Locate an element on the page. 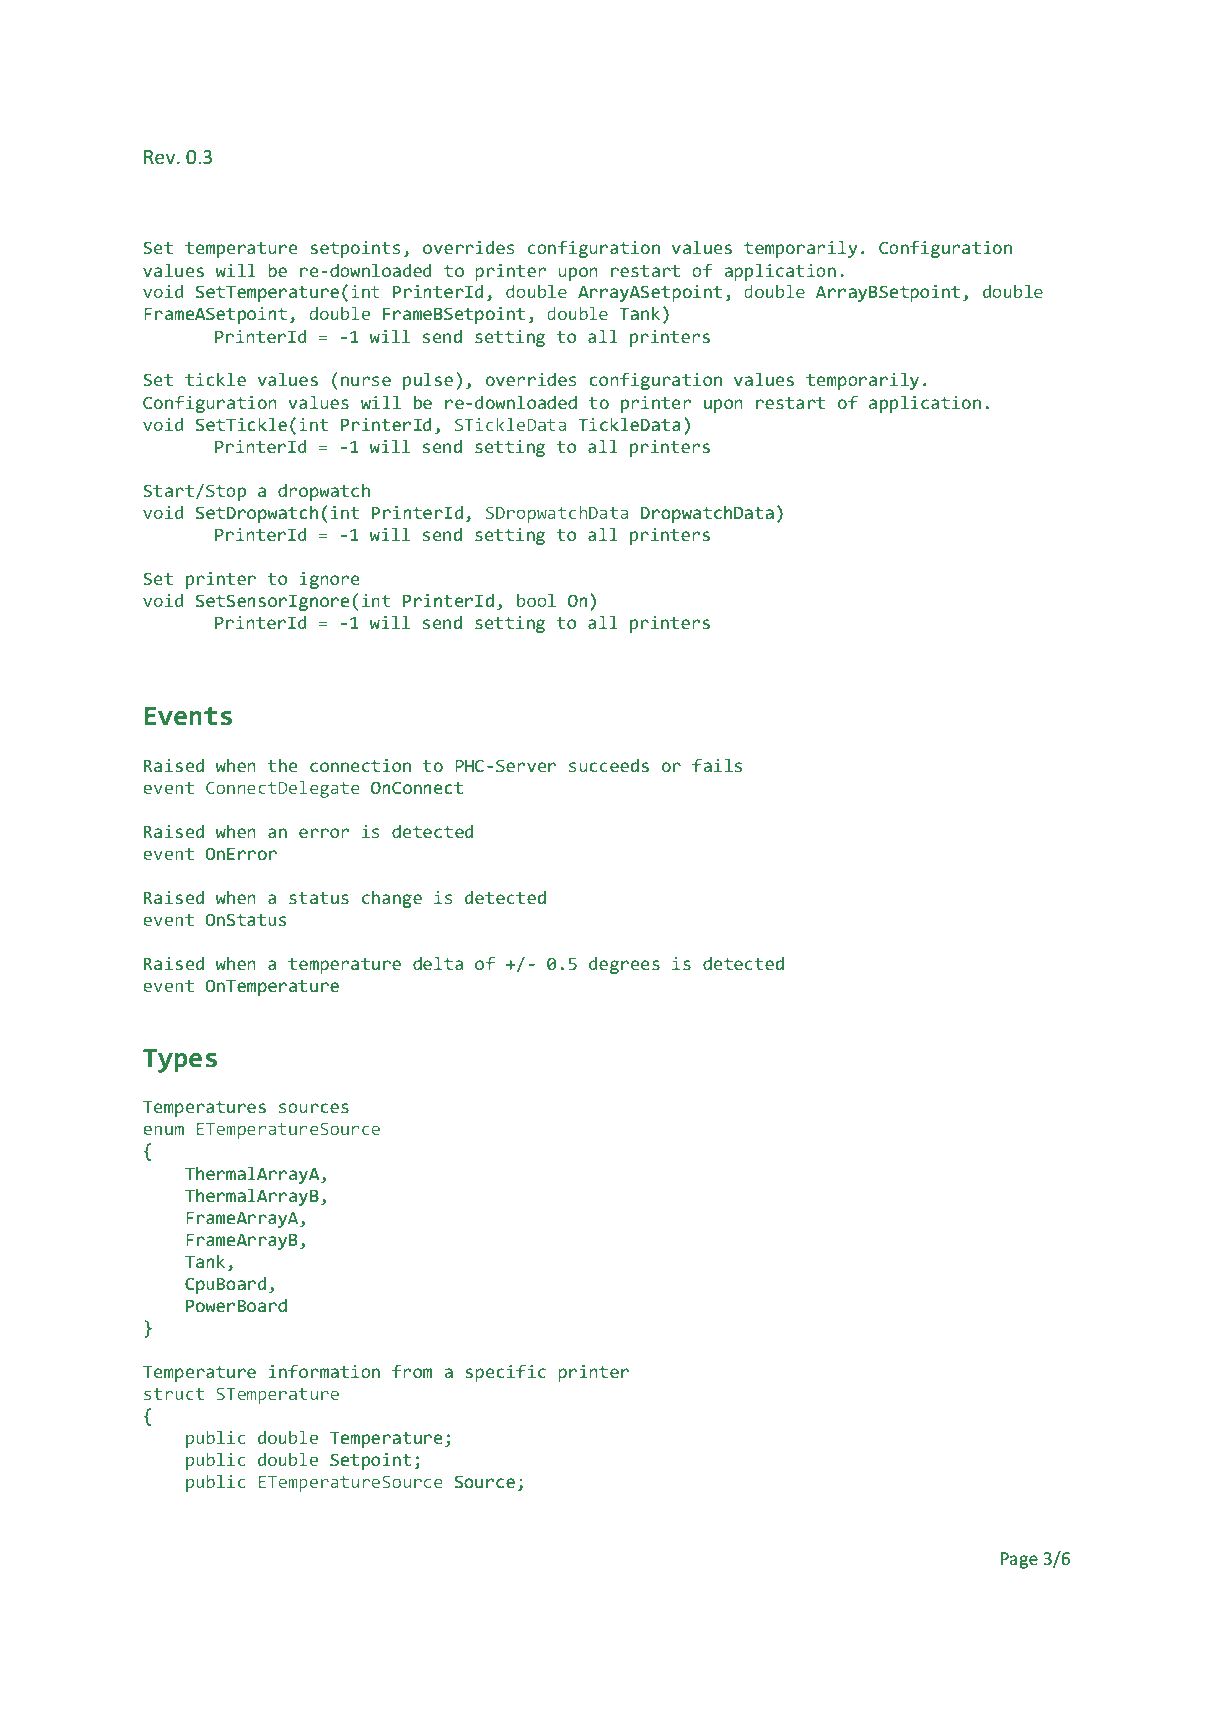  specific is located at coordinates (505, 1373).
